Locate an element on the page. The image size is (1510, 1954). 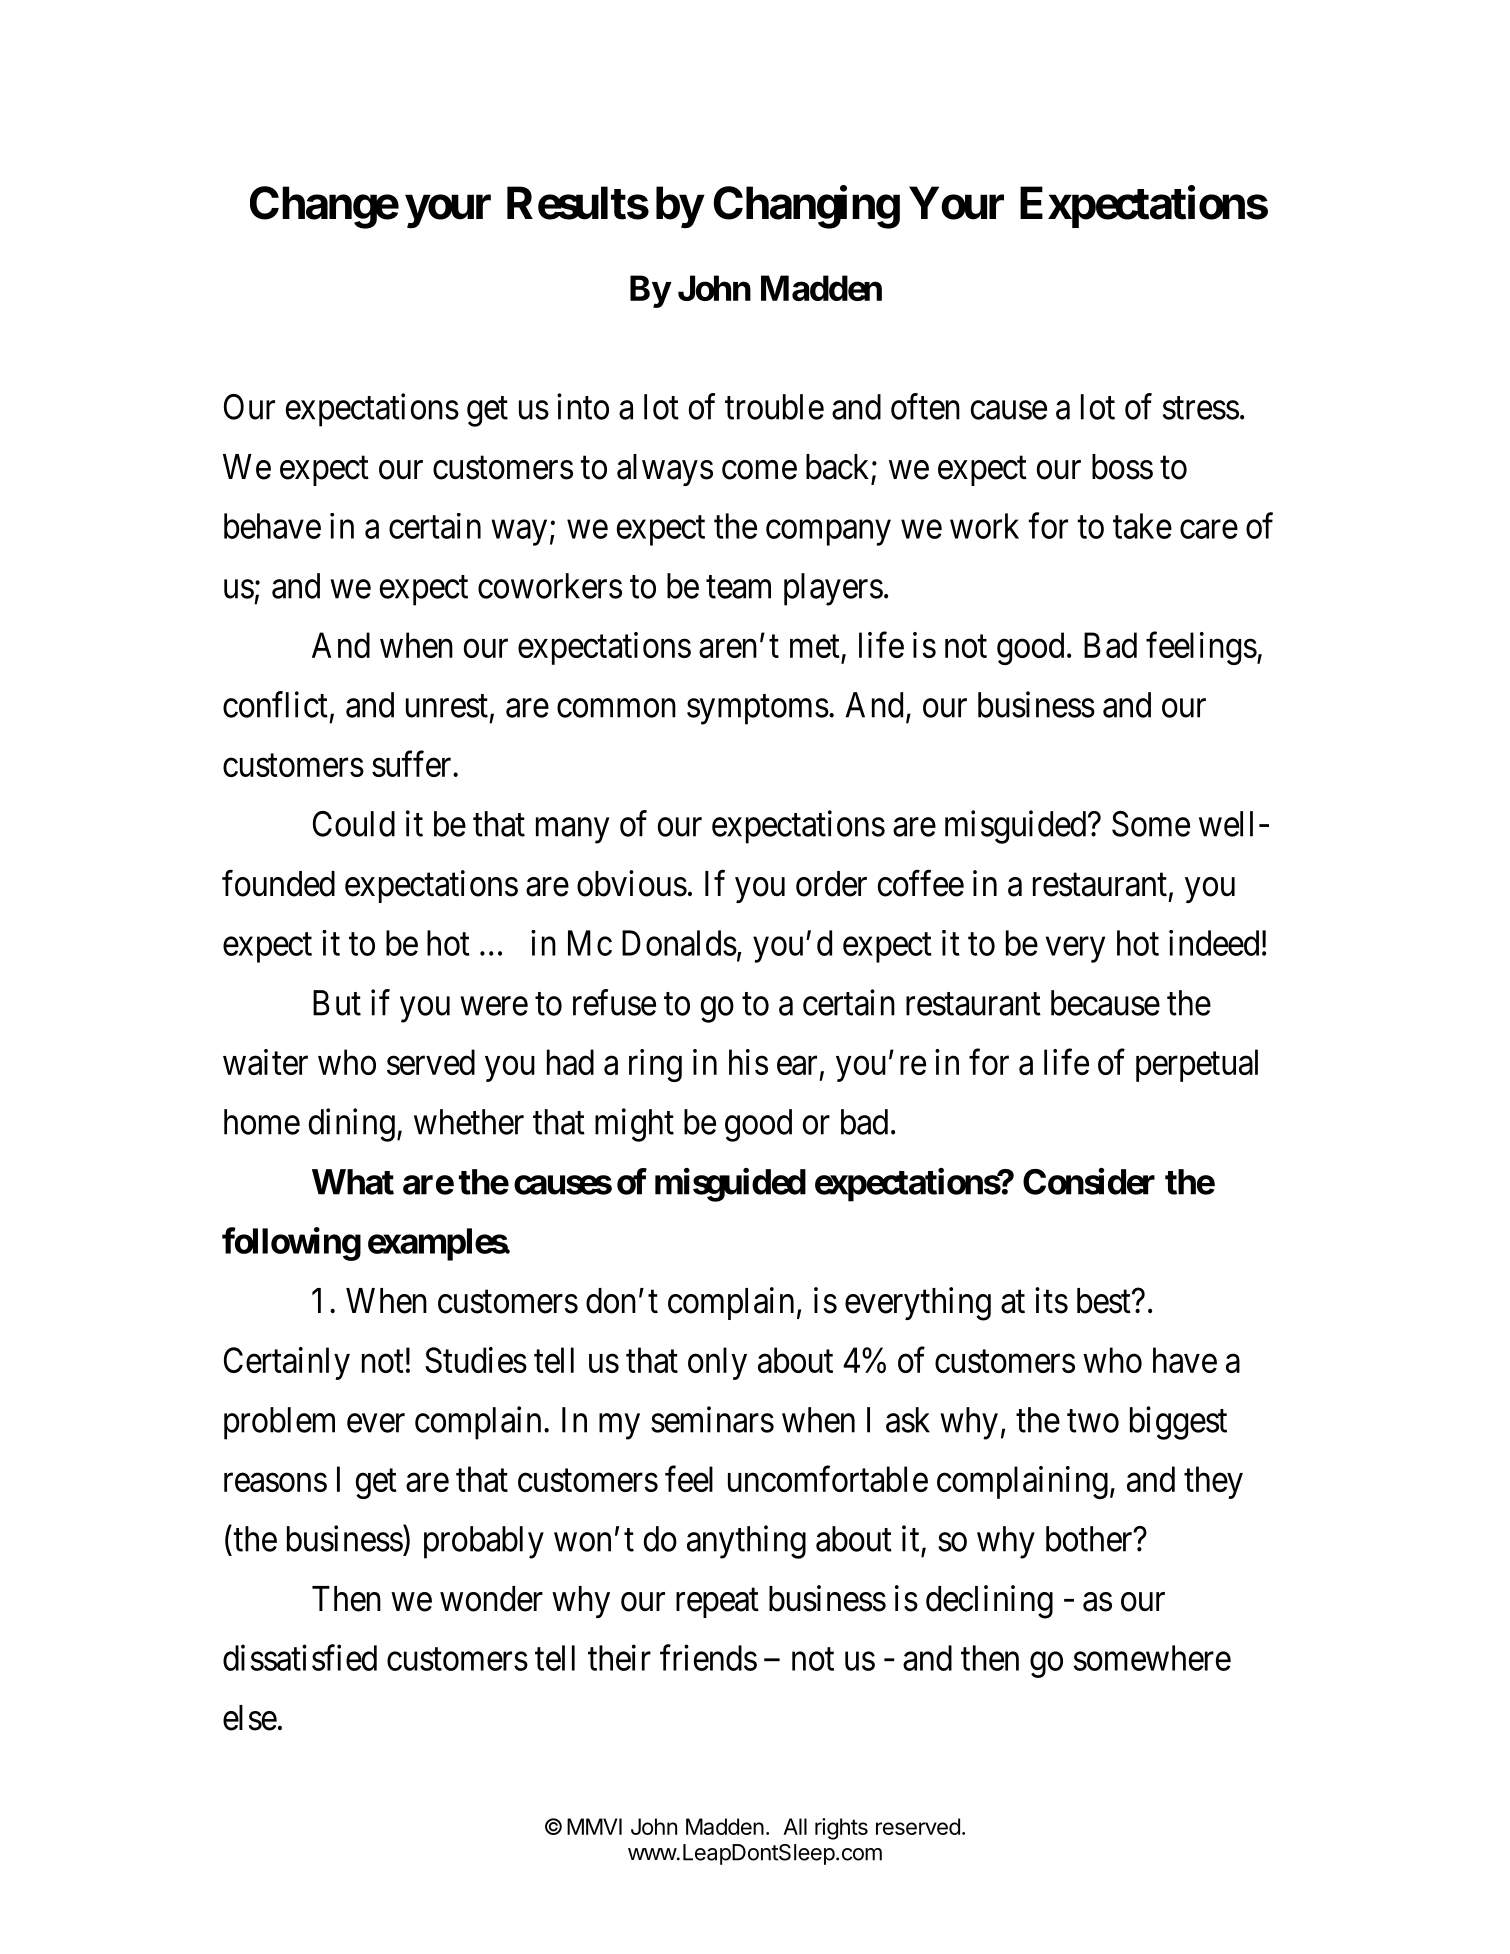
care is located at coordinates (1209, 529).
